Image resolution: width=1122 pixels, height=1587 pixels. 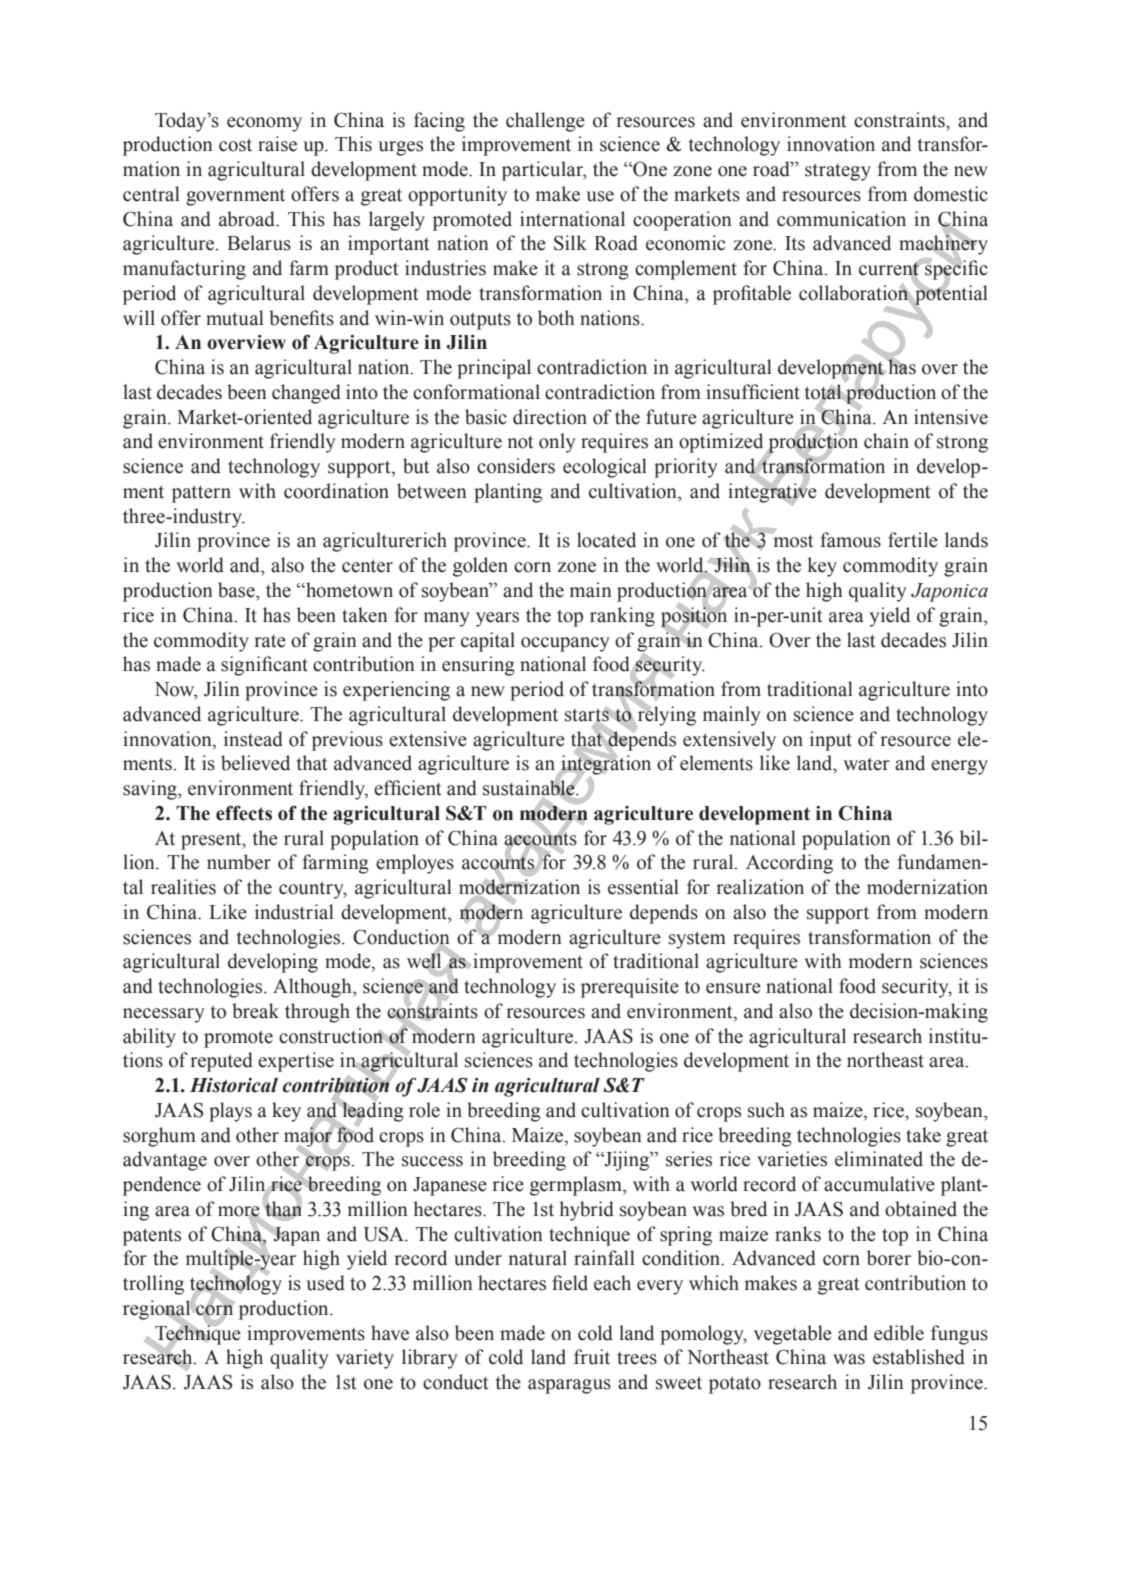 I want to click on communication, so click(x=841, y=219).
